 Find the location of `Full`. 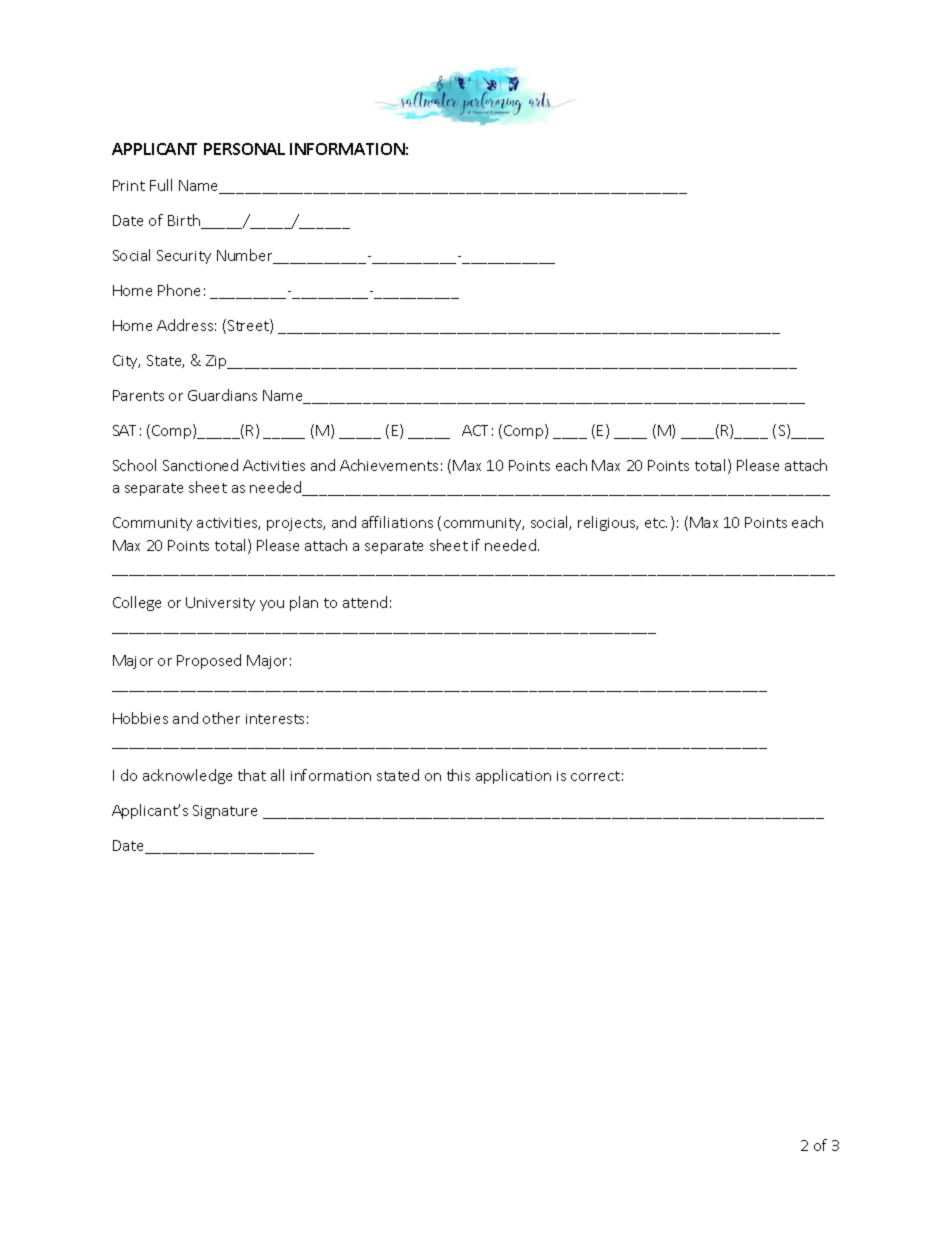

Full is located at coordinates (161, 185).
